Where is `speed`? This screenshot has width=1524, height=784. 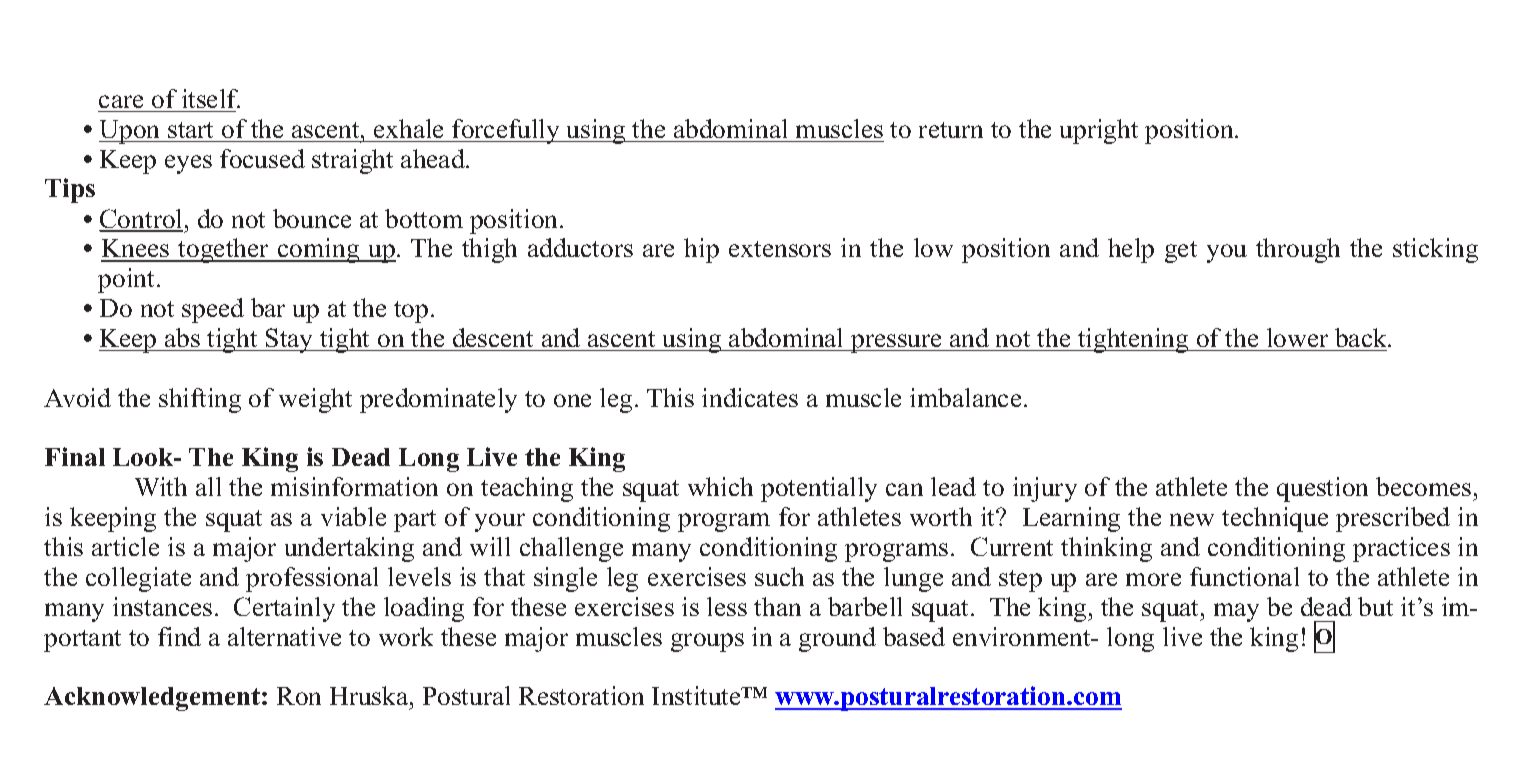
speed is located at coordinates (213, 310).
